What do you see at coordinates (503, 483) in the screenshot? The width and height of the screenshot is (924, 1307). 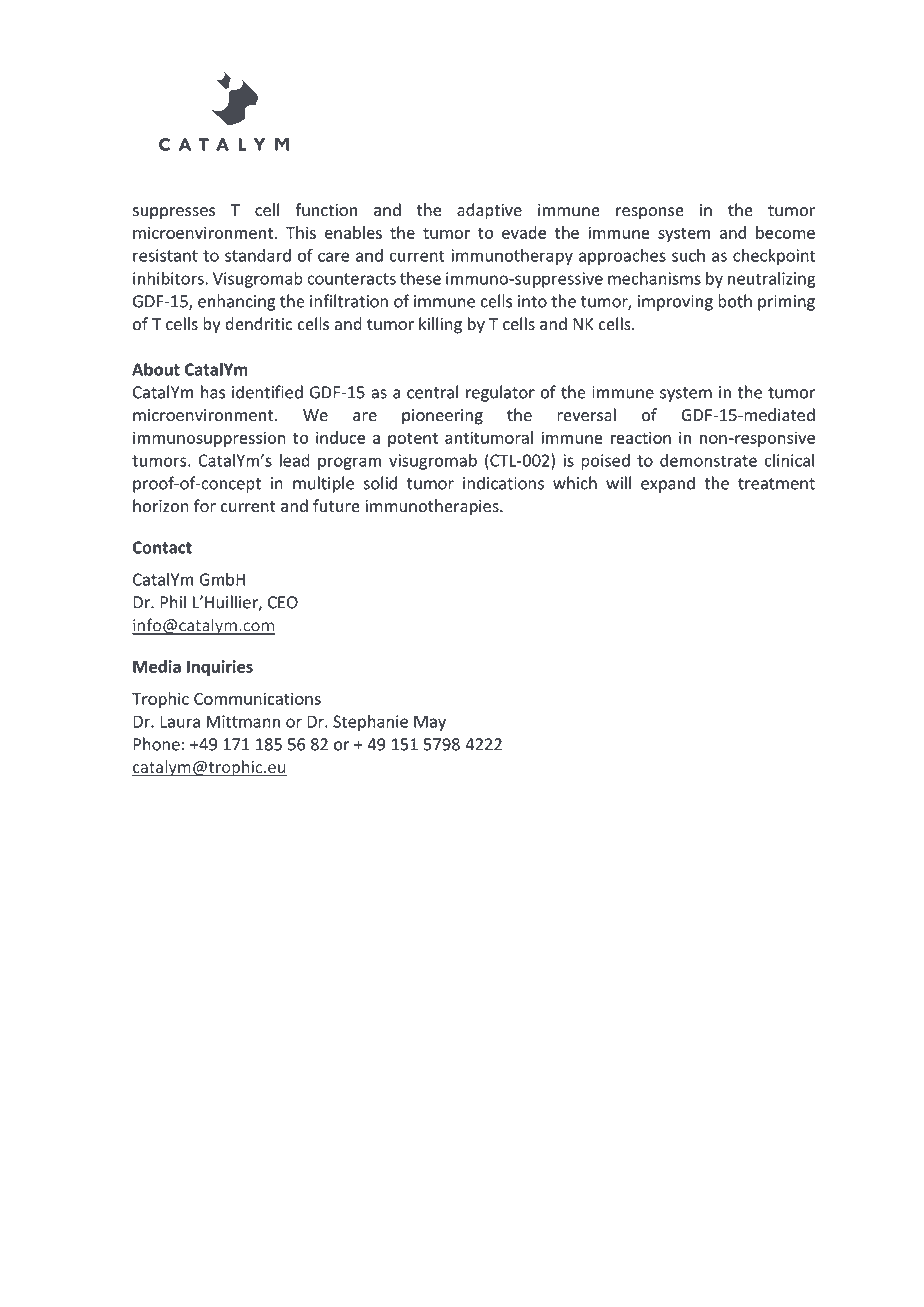 I see `indications` at bounding box center [503, 483].
